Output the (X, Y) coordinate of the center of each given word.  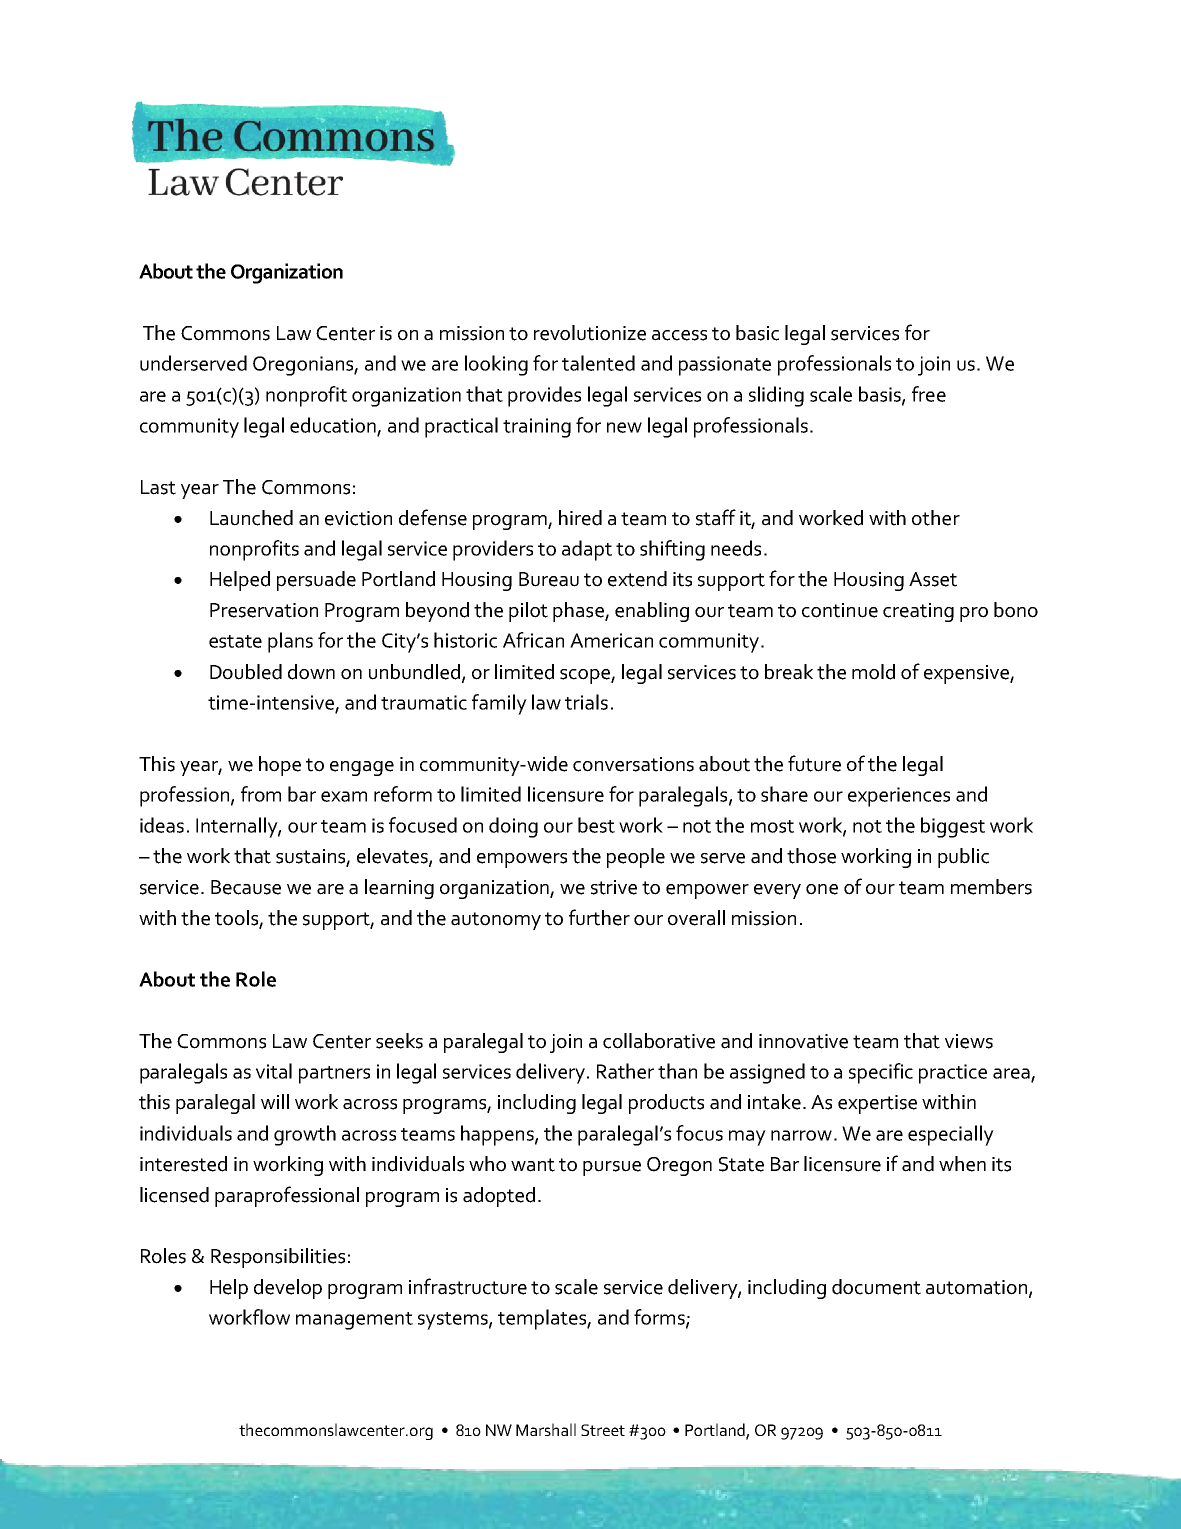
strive (614, 887)
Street (603, 1430)
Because (246, 887)
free (929, 394)
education (334, 426)
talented (598, 363)
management (354, 1321)
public (963, 858)
